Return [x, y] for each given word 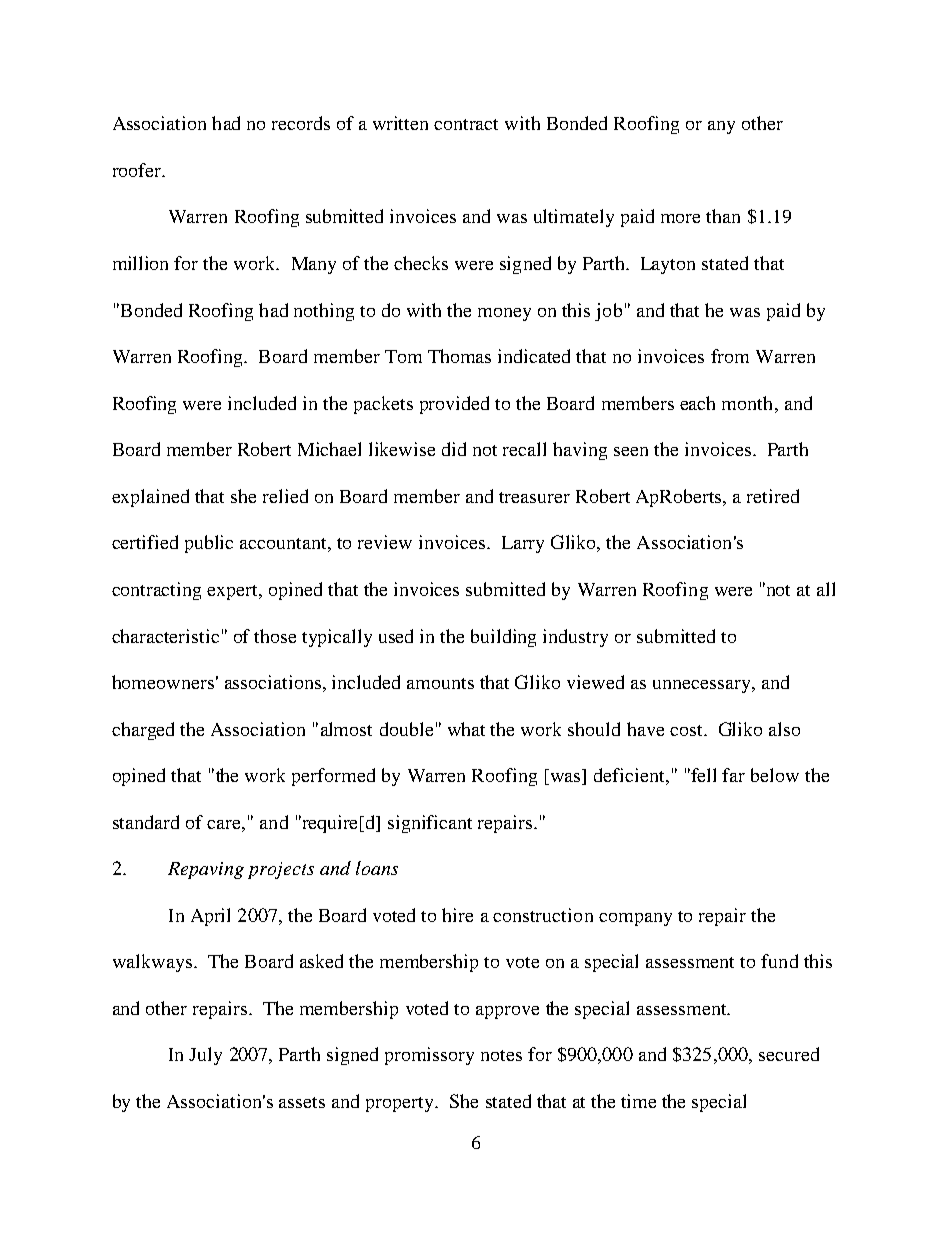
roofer [138, 170]
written [400, 123]
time [638, 1101]
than [723, 216]
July [205, 1056]
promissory [429, 1056]
